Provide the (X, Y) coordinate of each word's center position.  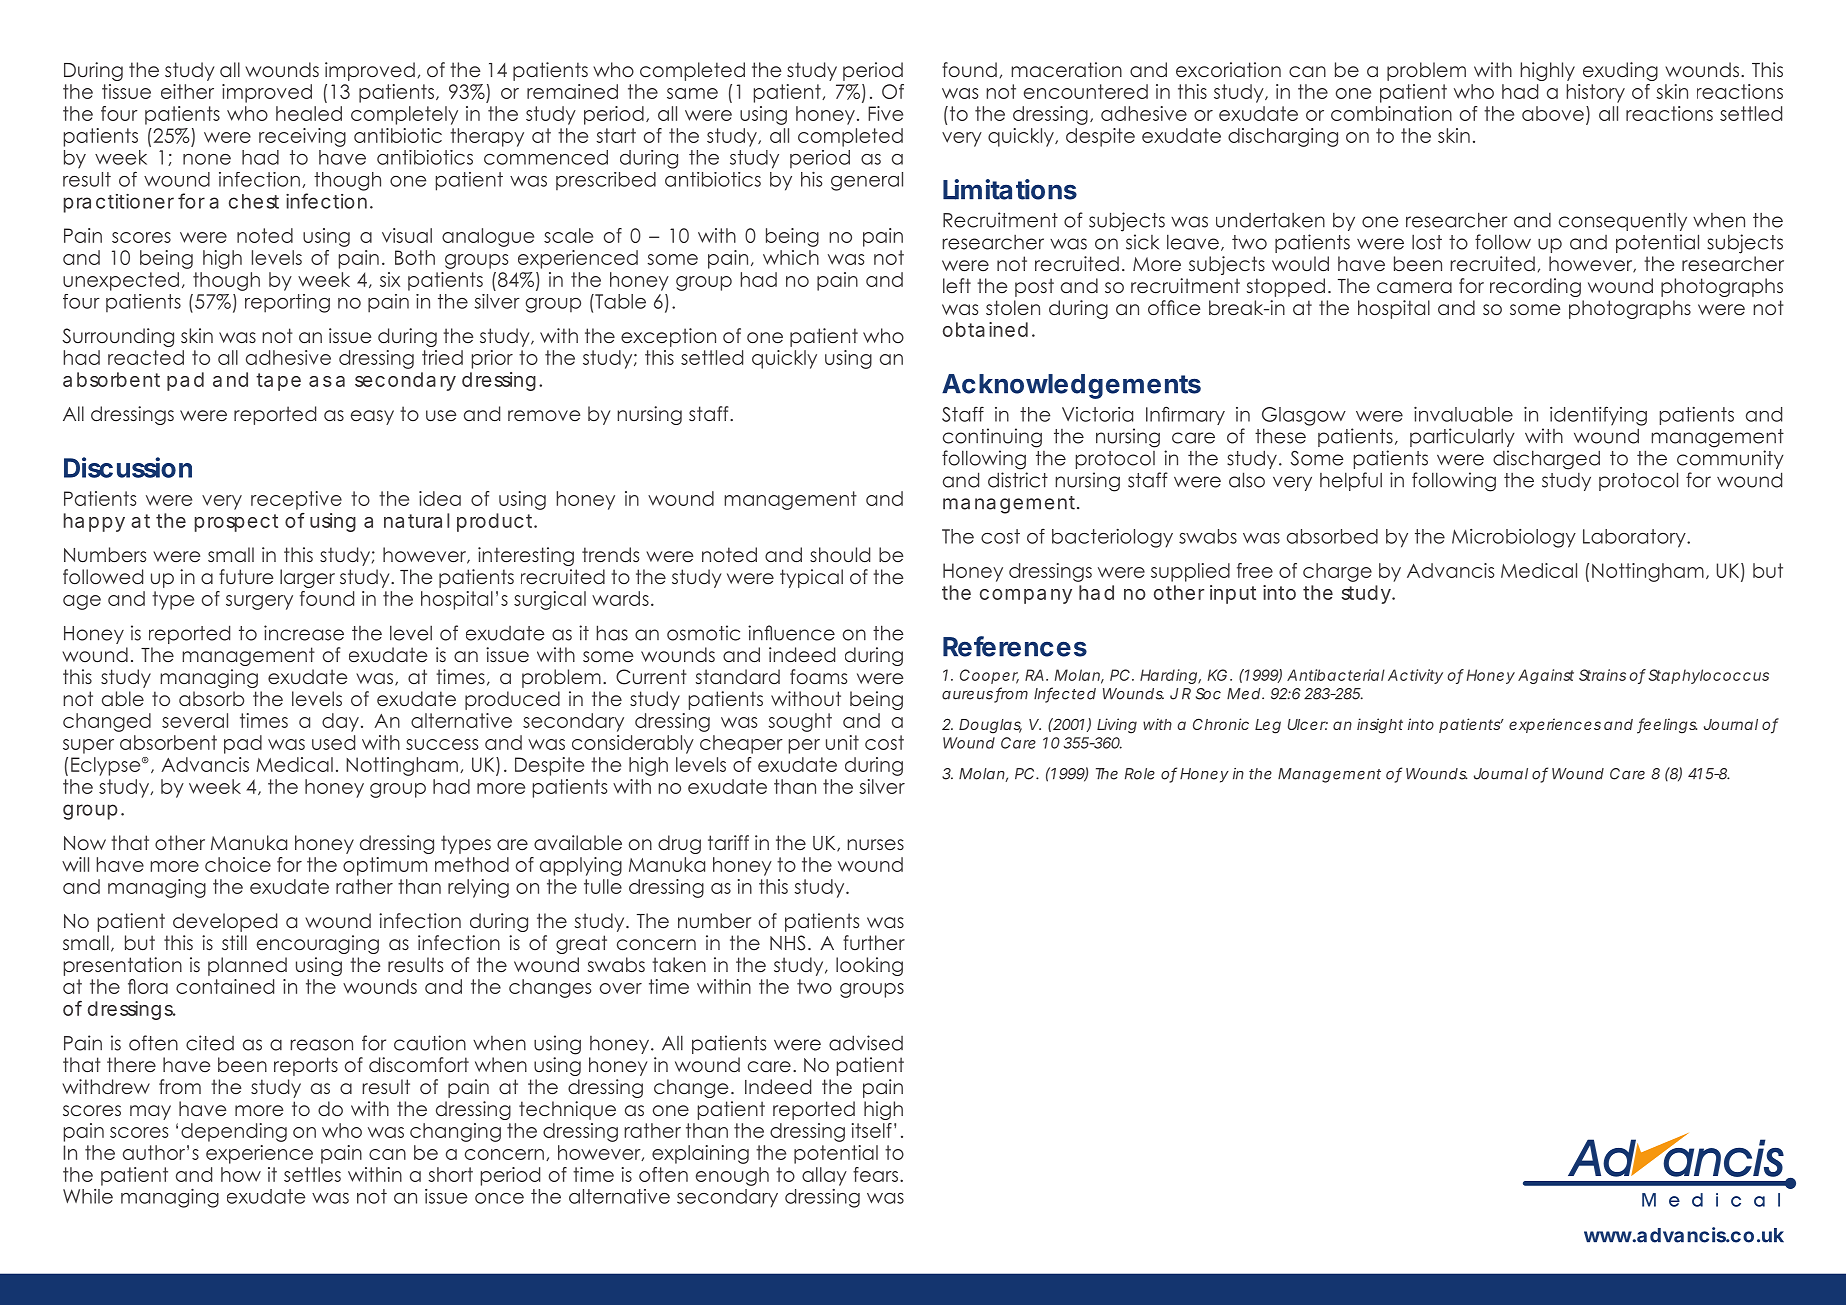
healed (309, 113)
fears (875, 1174)
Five (885, 113)
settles (312, 1174)
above (1553, 113)
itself (872, 1130)
